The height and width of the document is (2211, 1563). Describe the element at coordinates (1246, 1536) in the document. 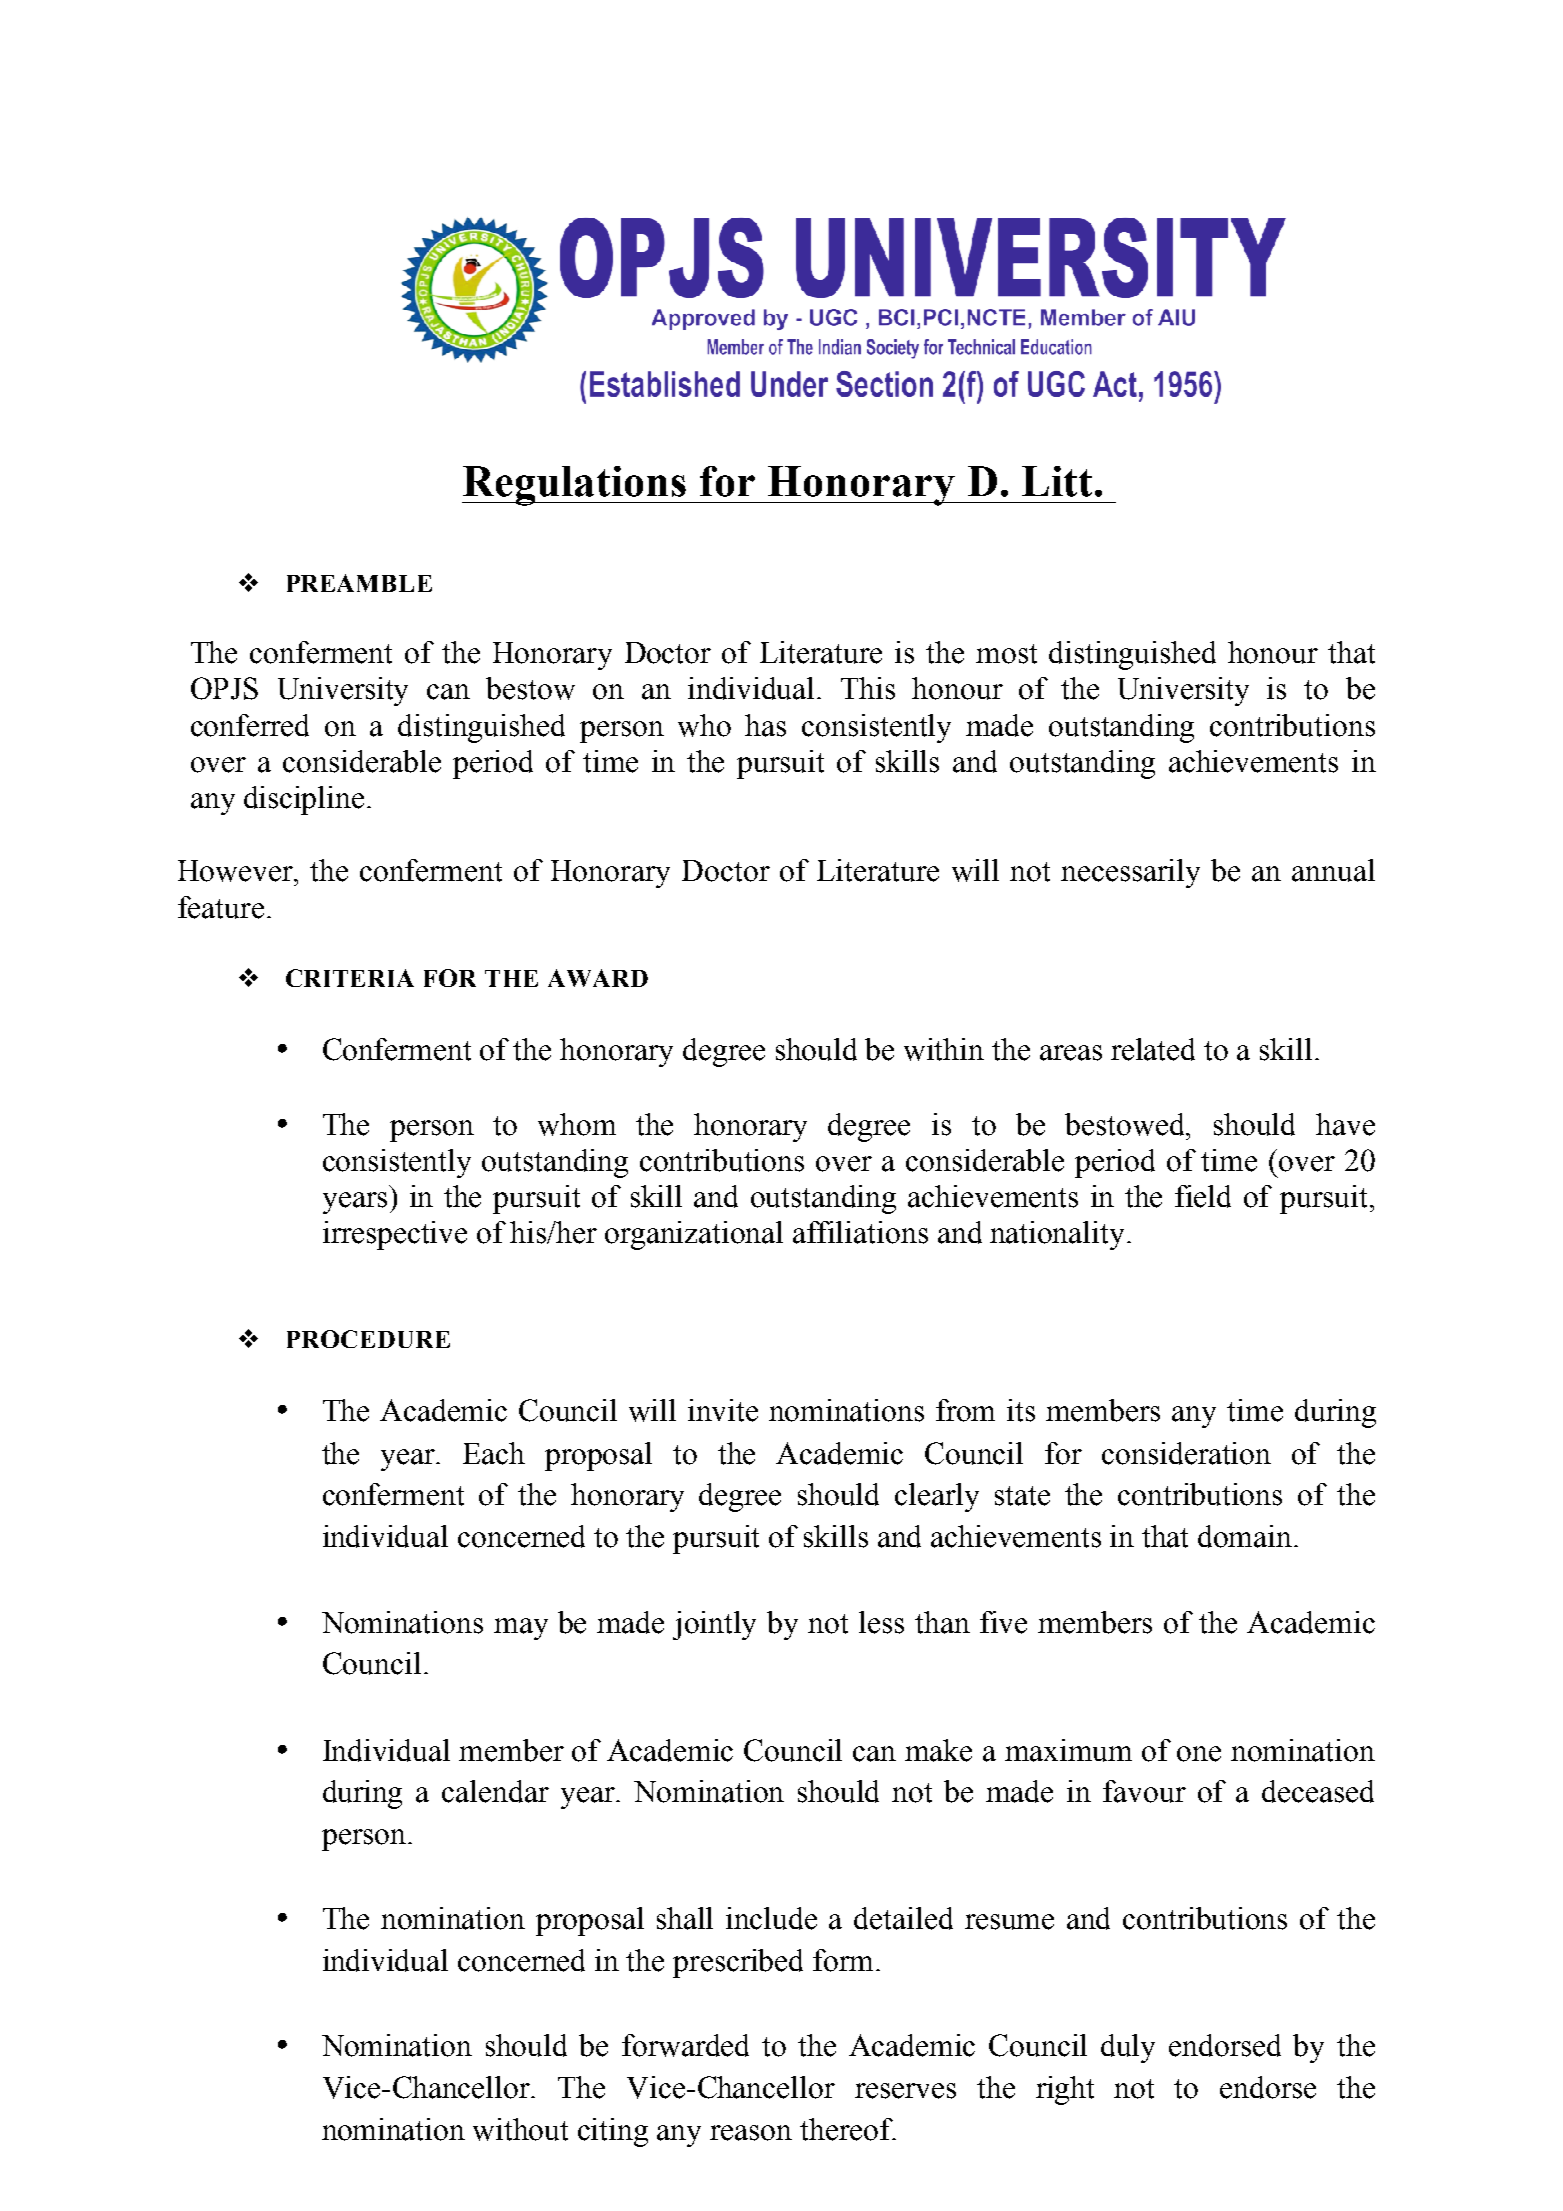

I see `domain` at that location.
